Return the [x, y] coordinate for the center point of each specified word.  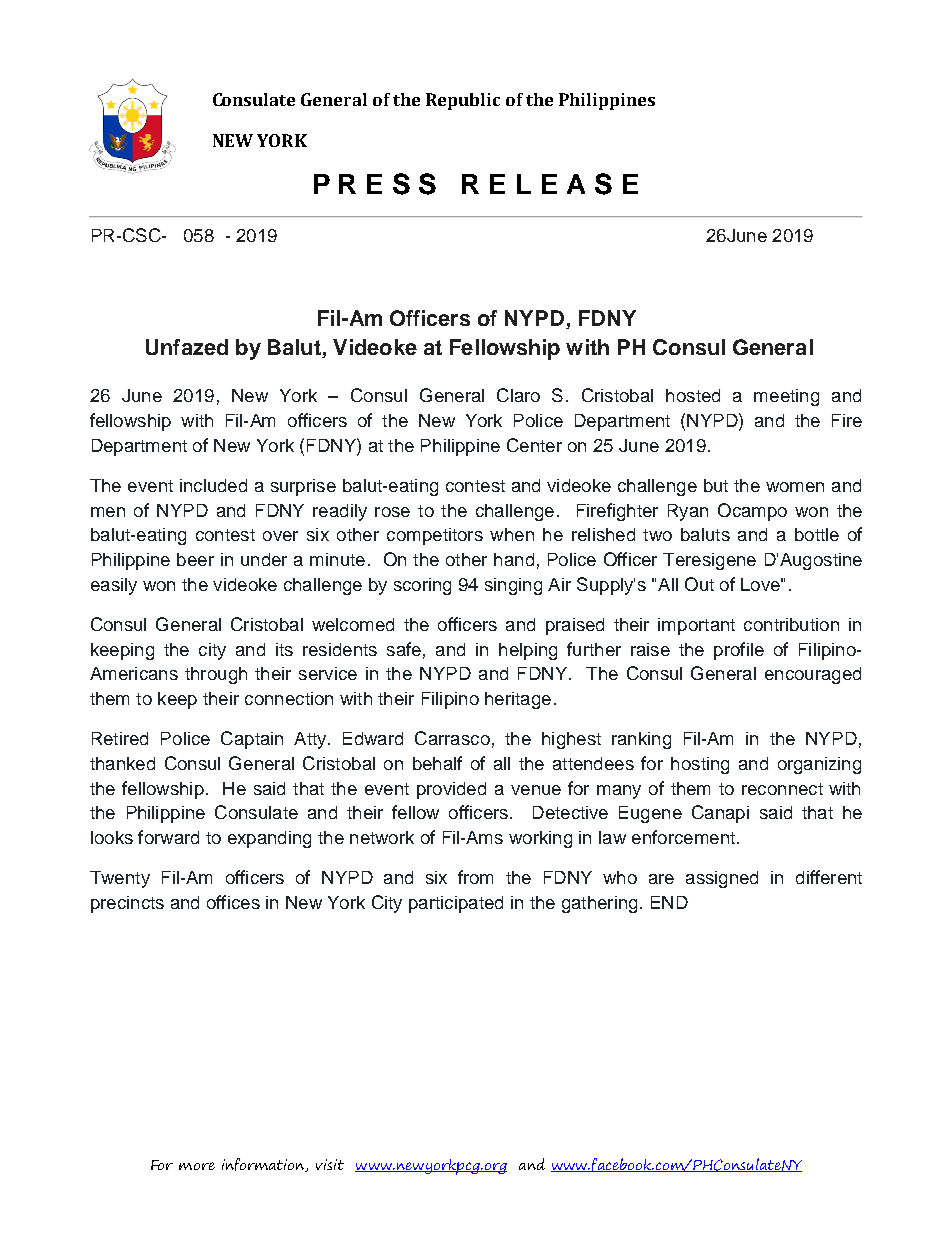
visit [330, 1164]
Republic [463, 101]
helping [528, 651]
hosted [693, 395]
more [197, 1166]
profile [739, 651]
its [284, 649]
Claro [518, 395]
